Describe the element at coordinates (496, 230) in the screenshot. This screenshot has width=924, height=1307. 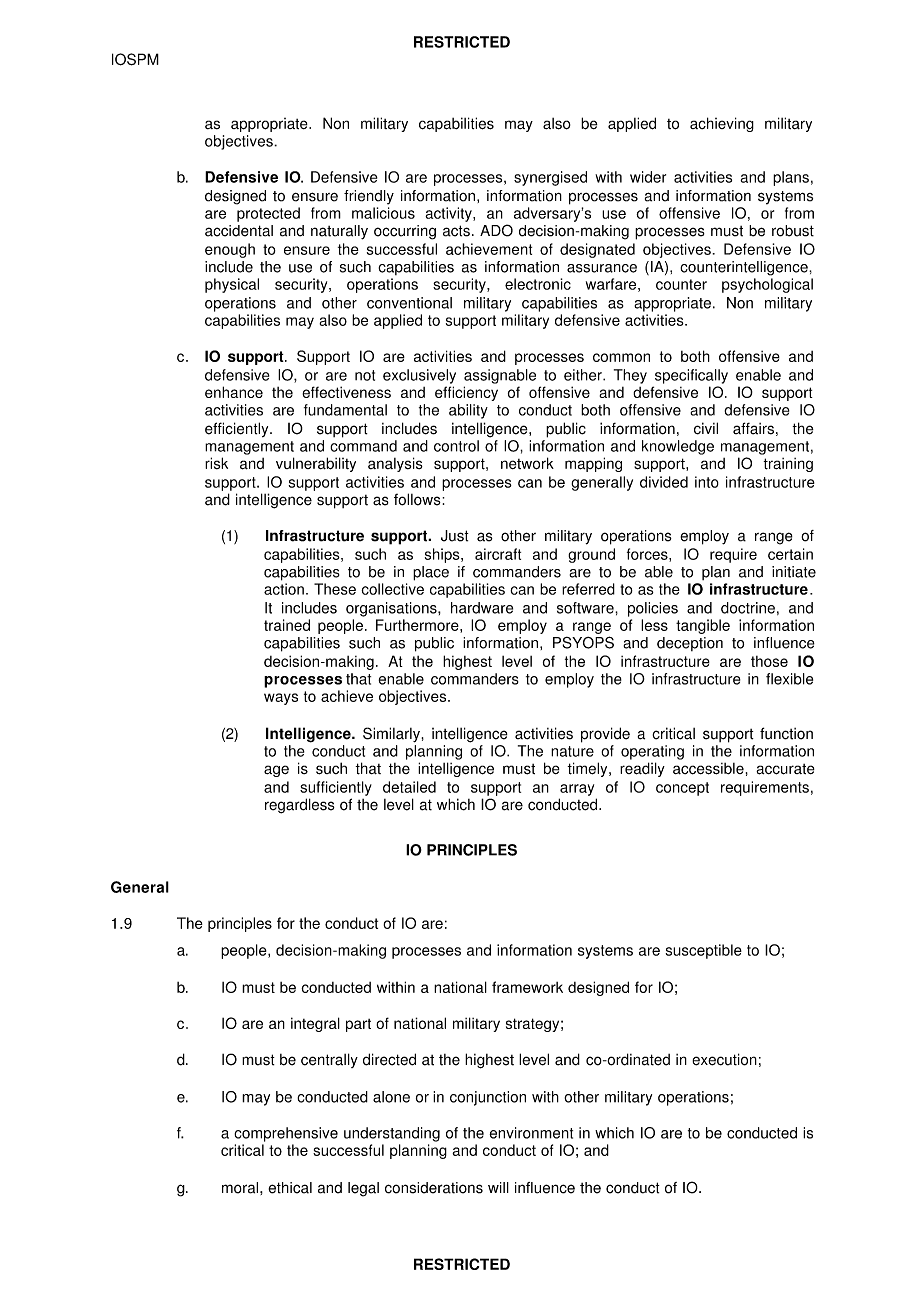
I see `ADO` at that location.
